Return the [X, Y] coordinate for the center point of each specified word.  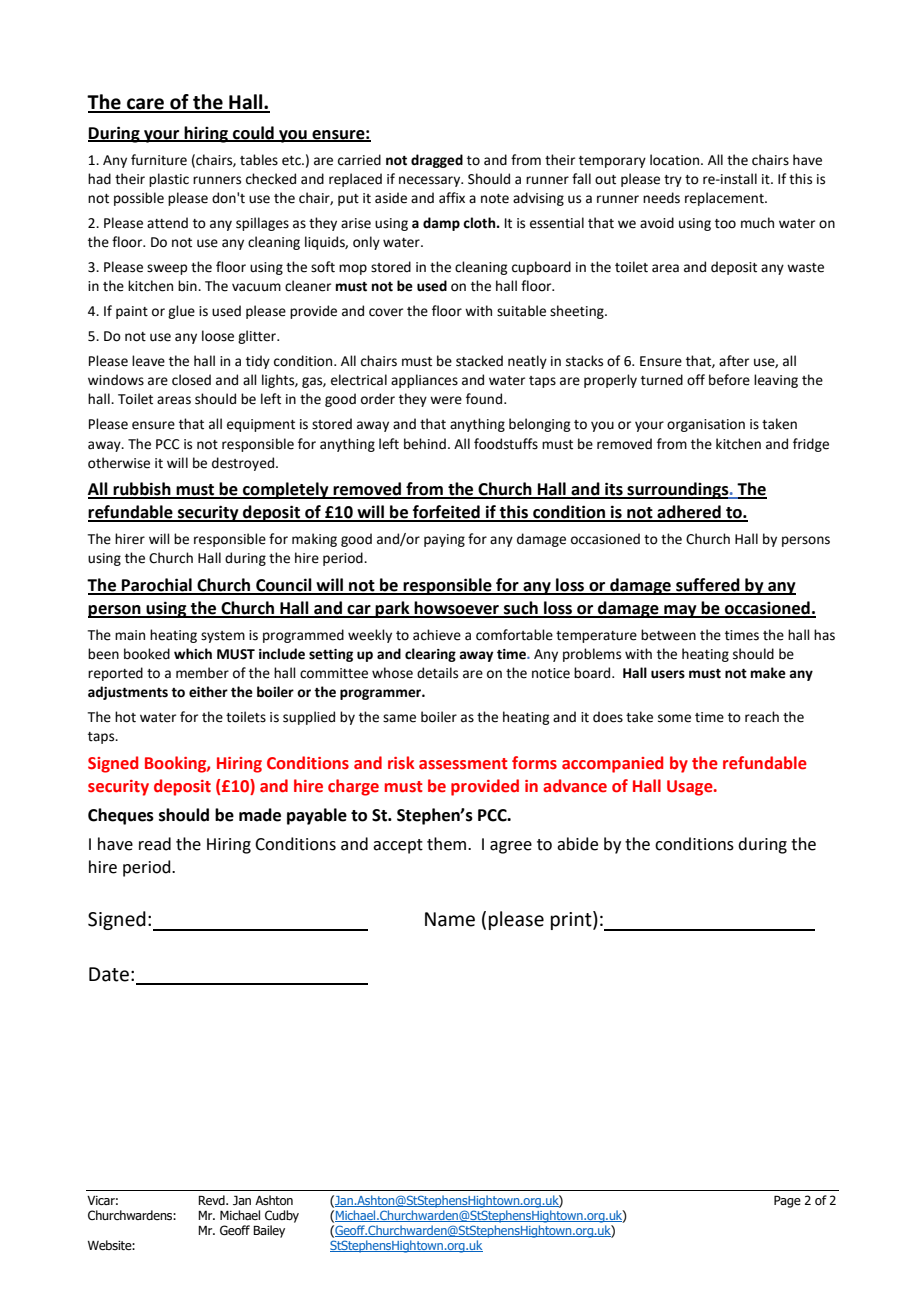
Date [109, 974]
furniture [159, 160]
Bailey [269, 1231]
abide [577, 844]
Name [450, 919]
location [676, 160]
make [768, 673]
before [729, 380]
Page [787, 1201]
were [446, 400]
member [202, 673]
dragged [437, 161]
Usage [691, 788]
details [437, 673]
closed [191, 380]
